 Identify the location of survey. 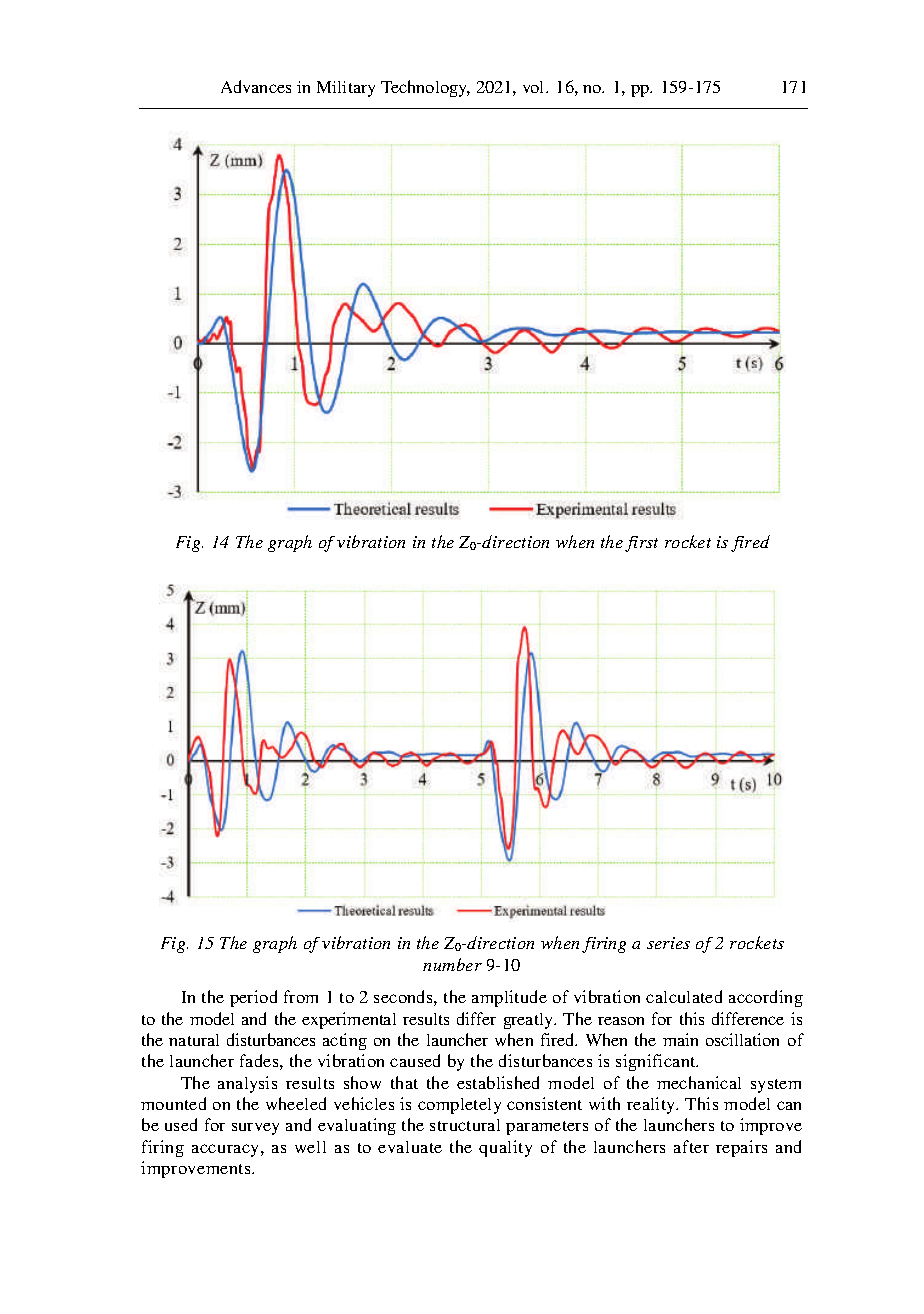
(255, 1129).
